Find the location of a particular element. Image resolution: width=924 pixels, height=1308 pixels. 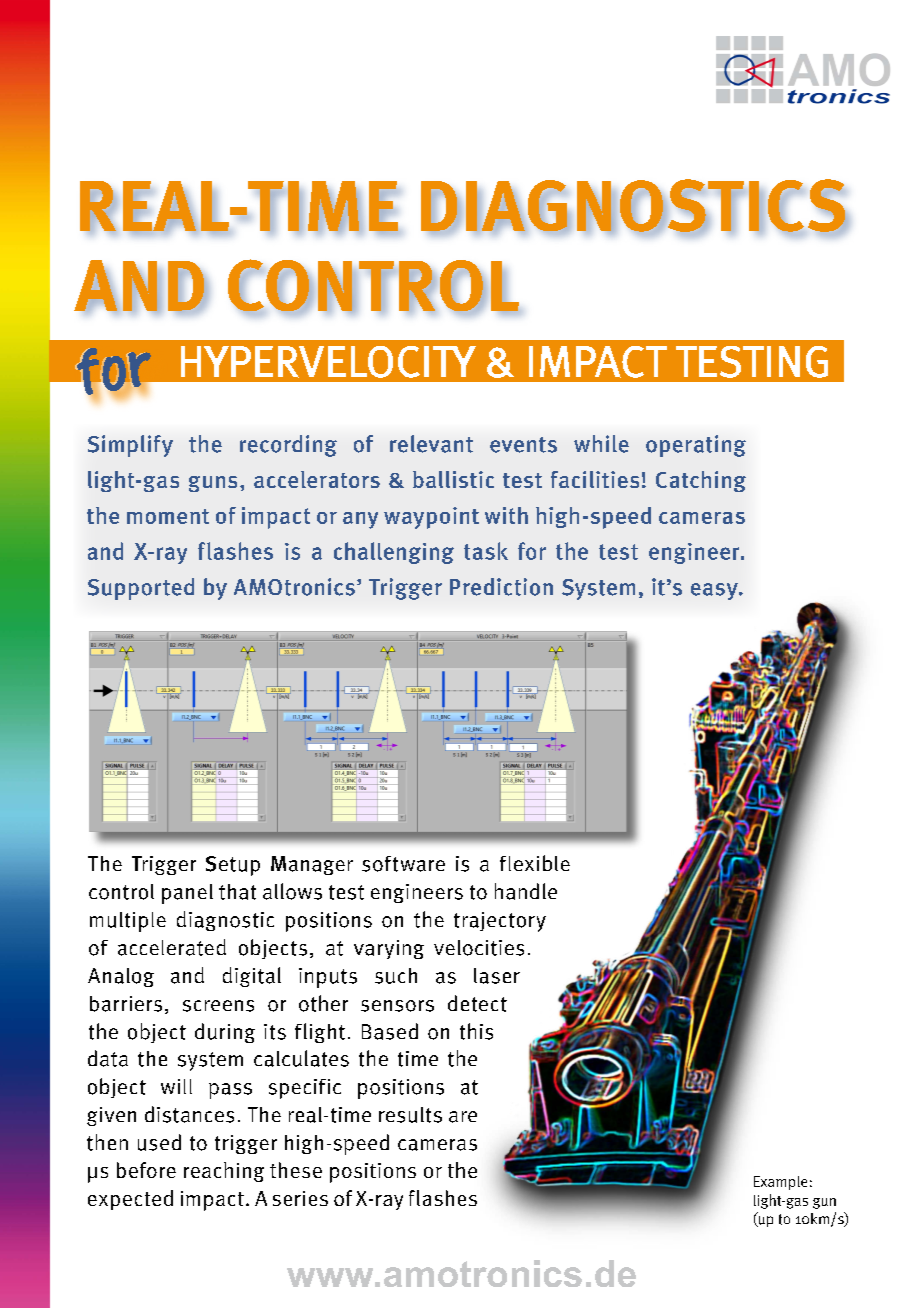

reaching is located at coordinates (224, 1172).
